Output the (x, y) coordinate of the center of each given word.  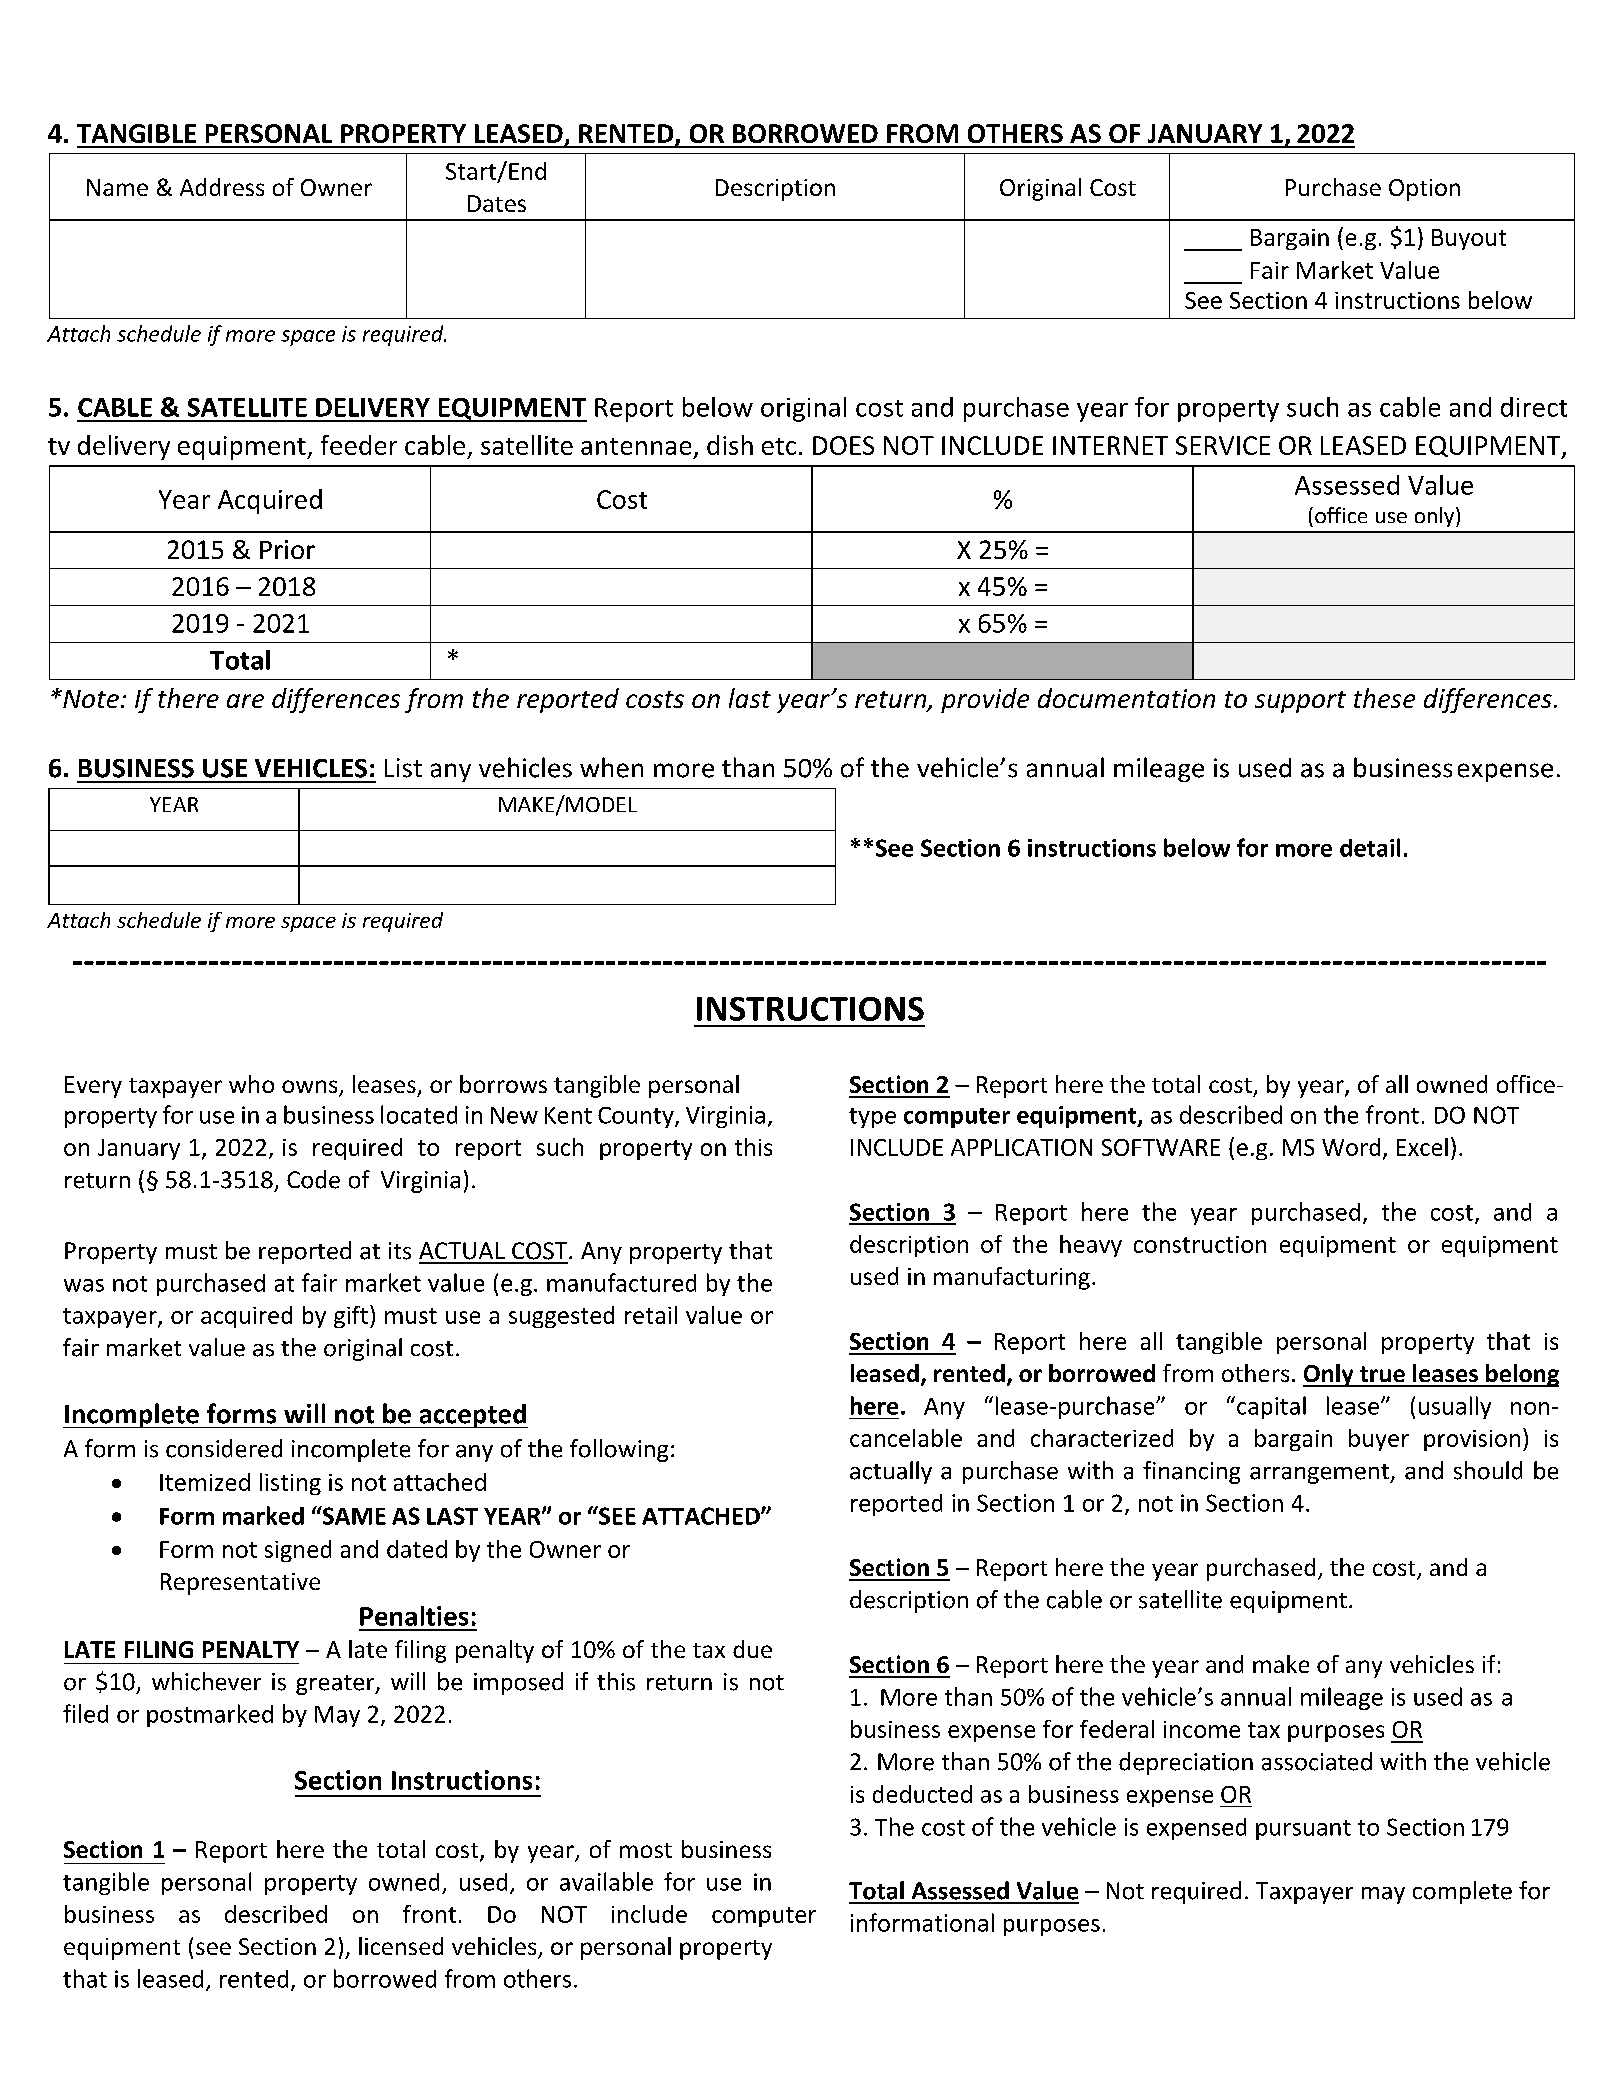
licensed (401, 1946)
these (1384, 698)
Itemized (205, 1482)
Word (1351, 1147)
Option (1424, 190)
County (637, 1117)
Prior (287, 549)
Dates (497, 203)
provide (985, 700)
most (646, 1850)
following (619, 1450)
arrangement (1320, 1474)
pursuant (1303, 1830)
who (251, 1084)
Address (222, 187)
